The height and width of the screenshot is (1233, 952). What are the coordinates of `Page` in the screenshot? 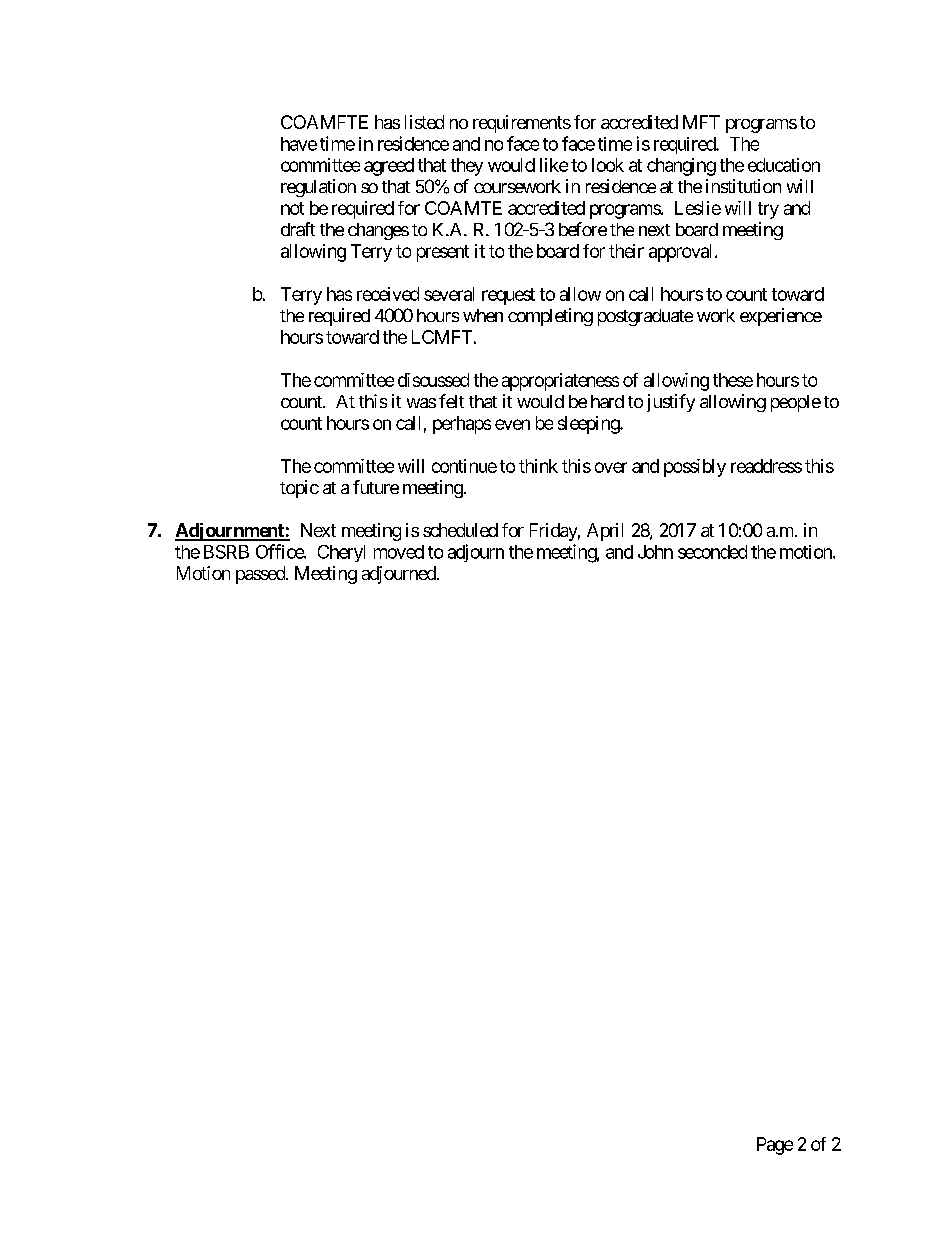 It's located at (775, 1146).
